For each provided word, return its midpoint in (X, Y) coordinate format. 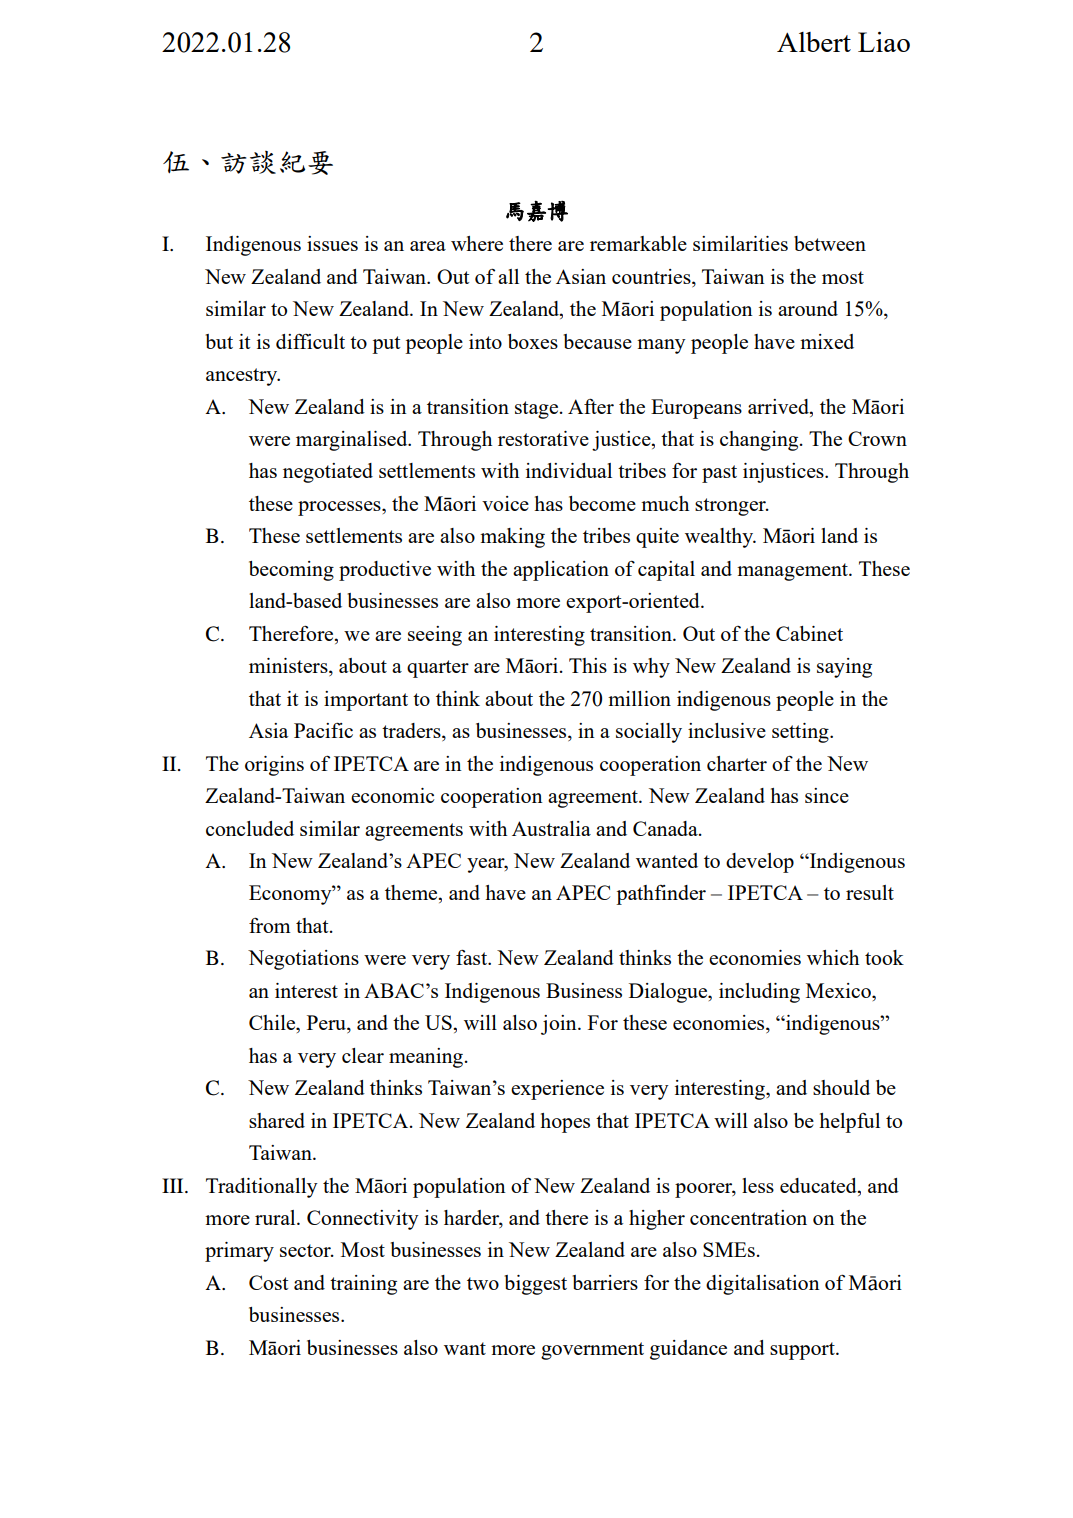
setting (801, 733)
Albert (814, 42)
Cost (268, 1282)
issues (332, 243)
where (477, 243)
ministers (289, 667)
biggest (536, 1285)
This (588, 665)
